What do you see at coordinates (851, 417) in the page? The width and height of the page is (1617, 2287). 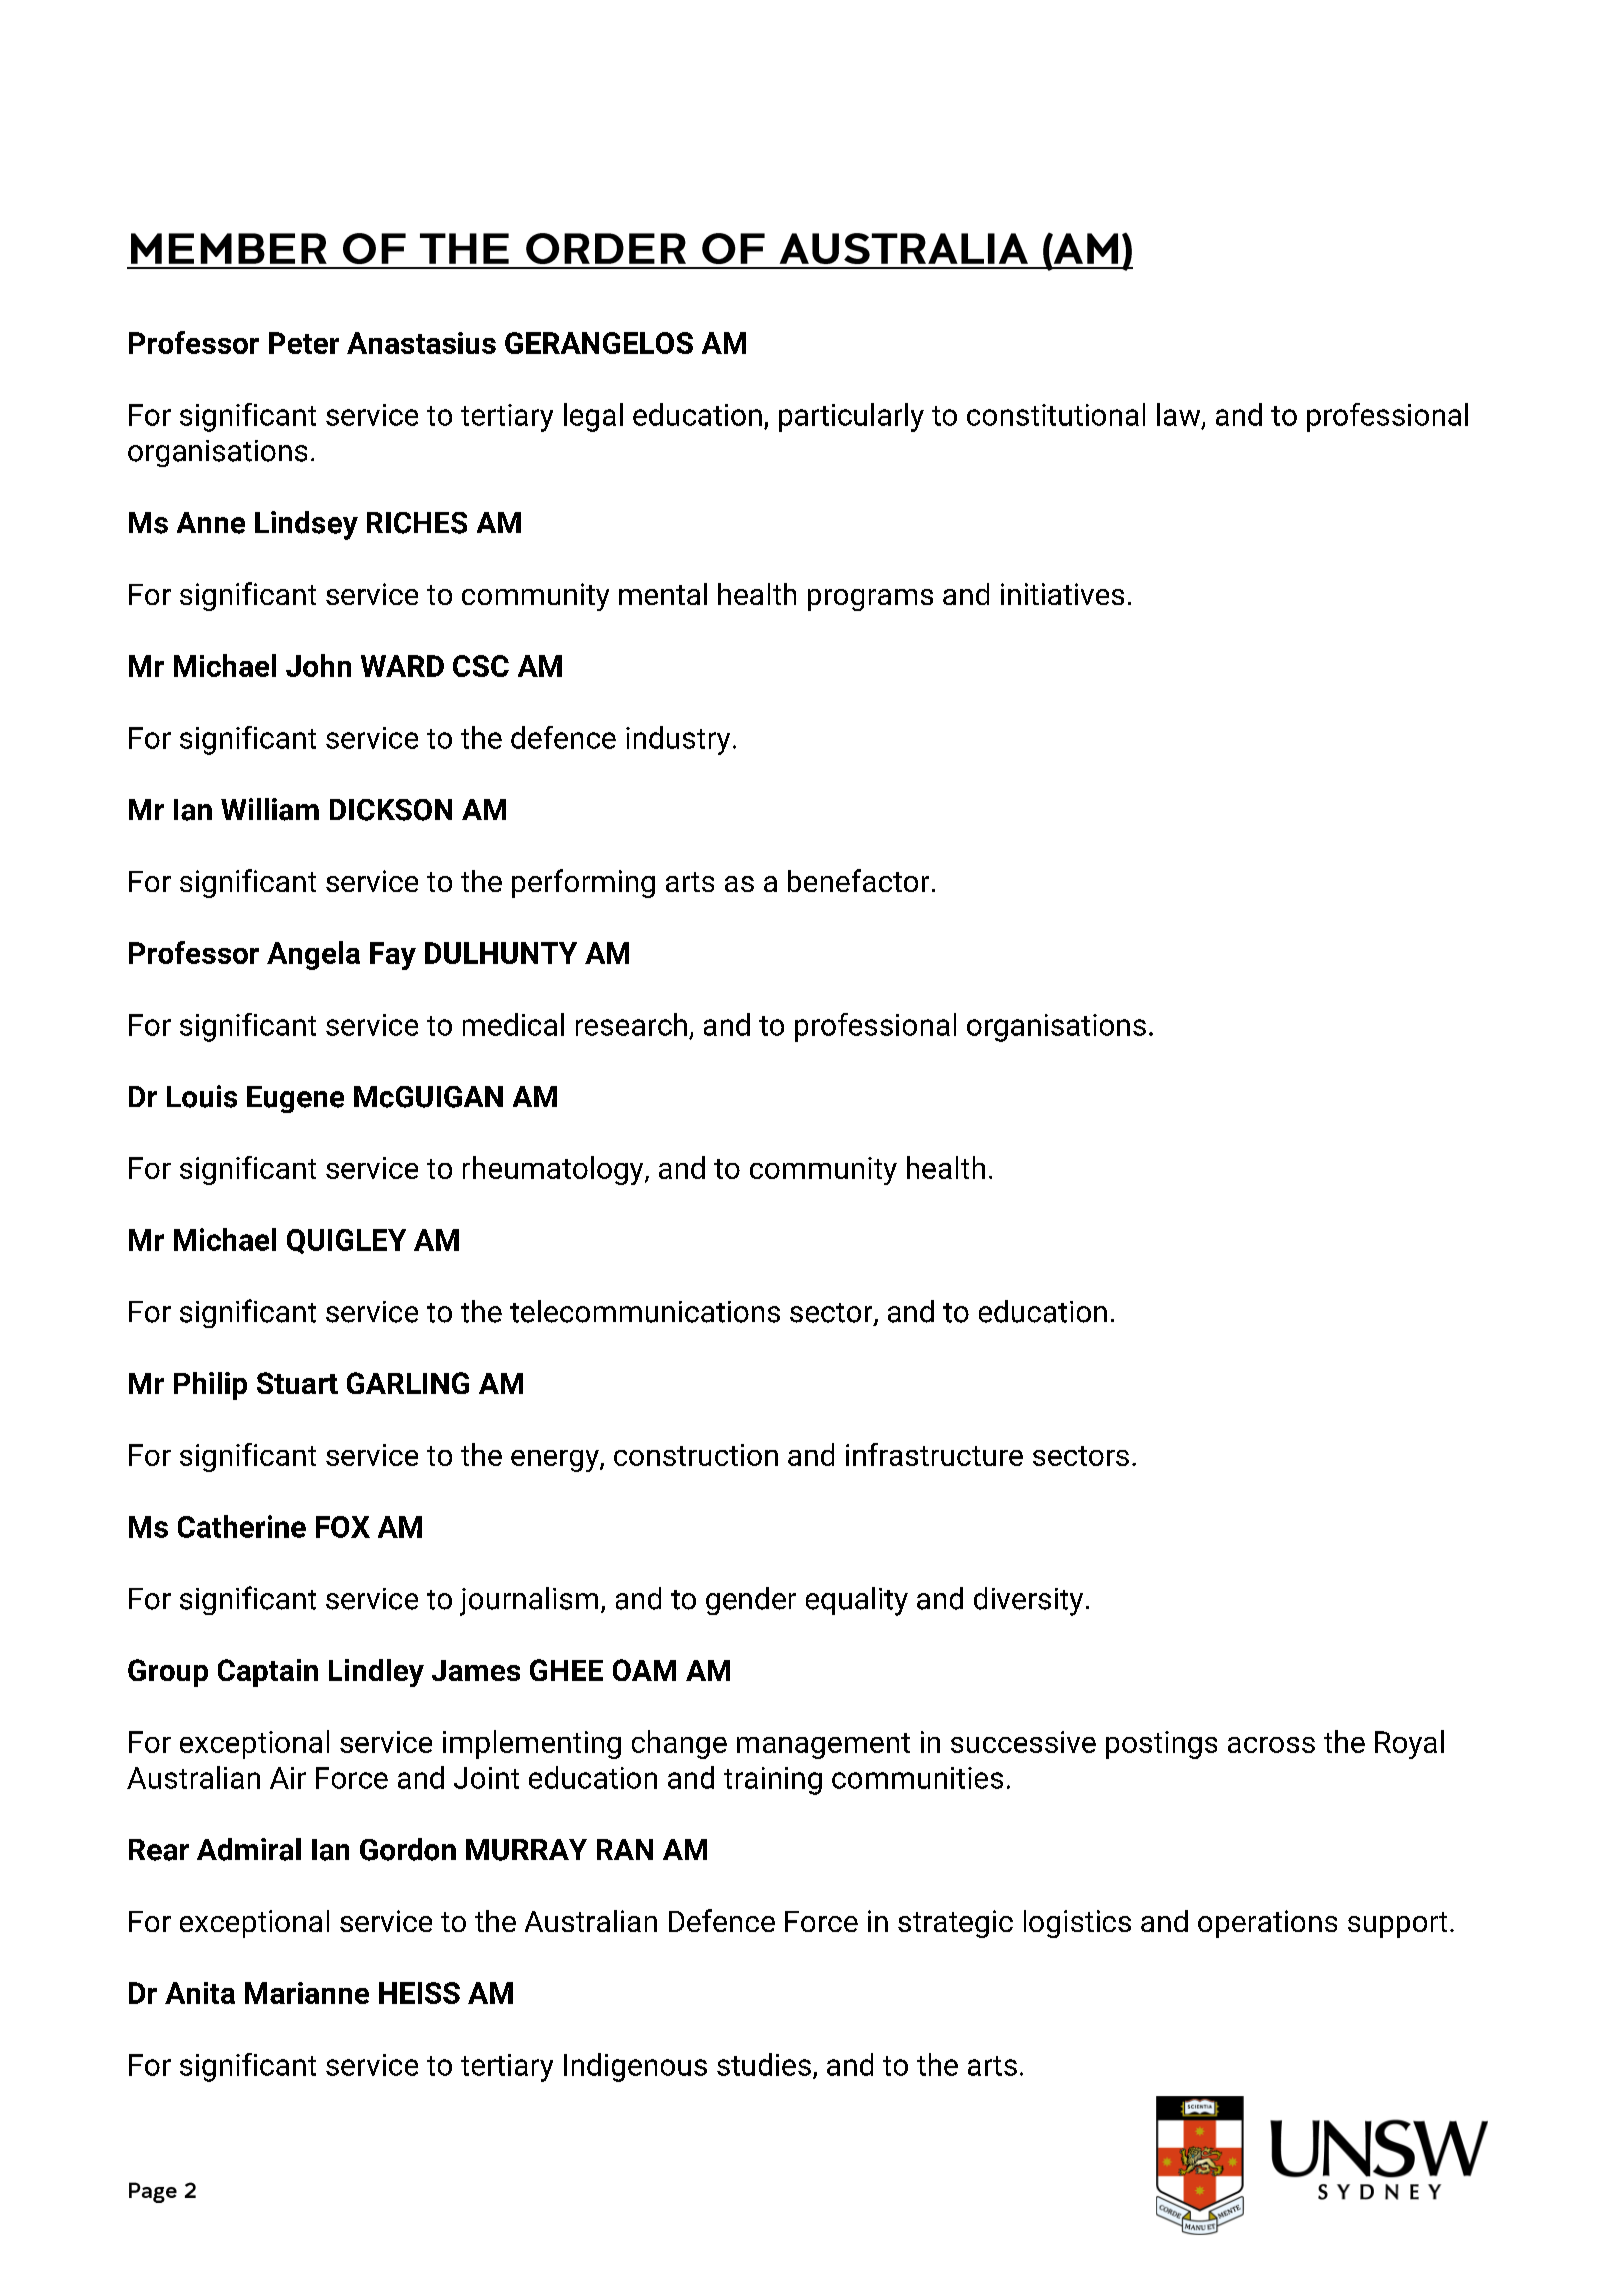 I see `particularly` at bounding box center [851, 417].
